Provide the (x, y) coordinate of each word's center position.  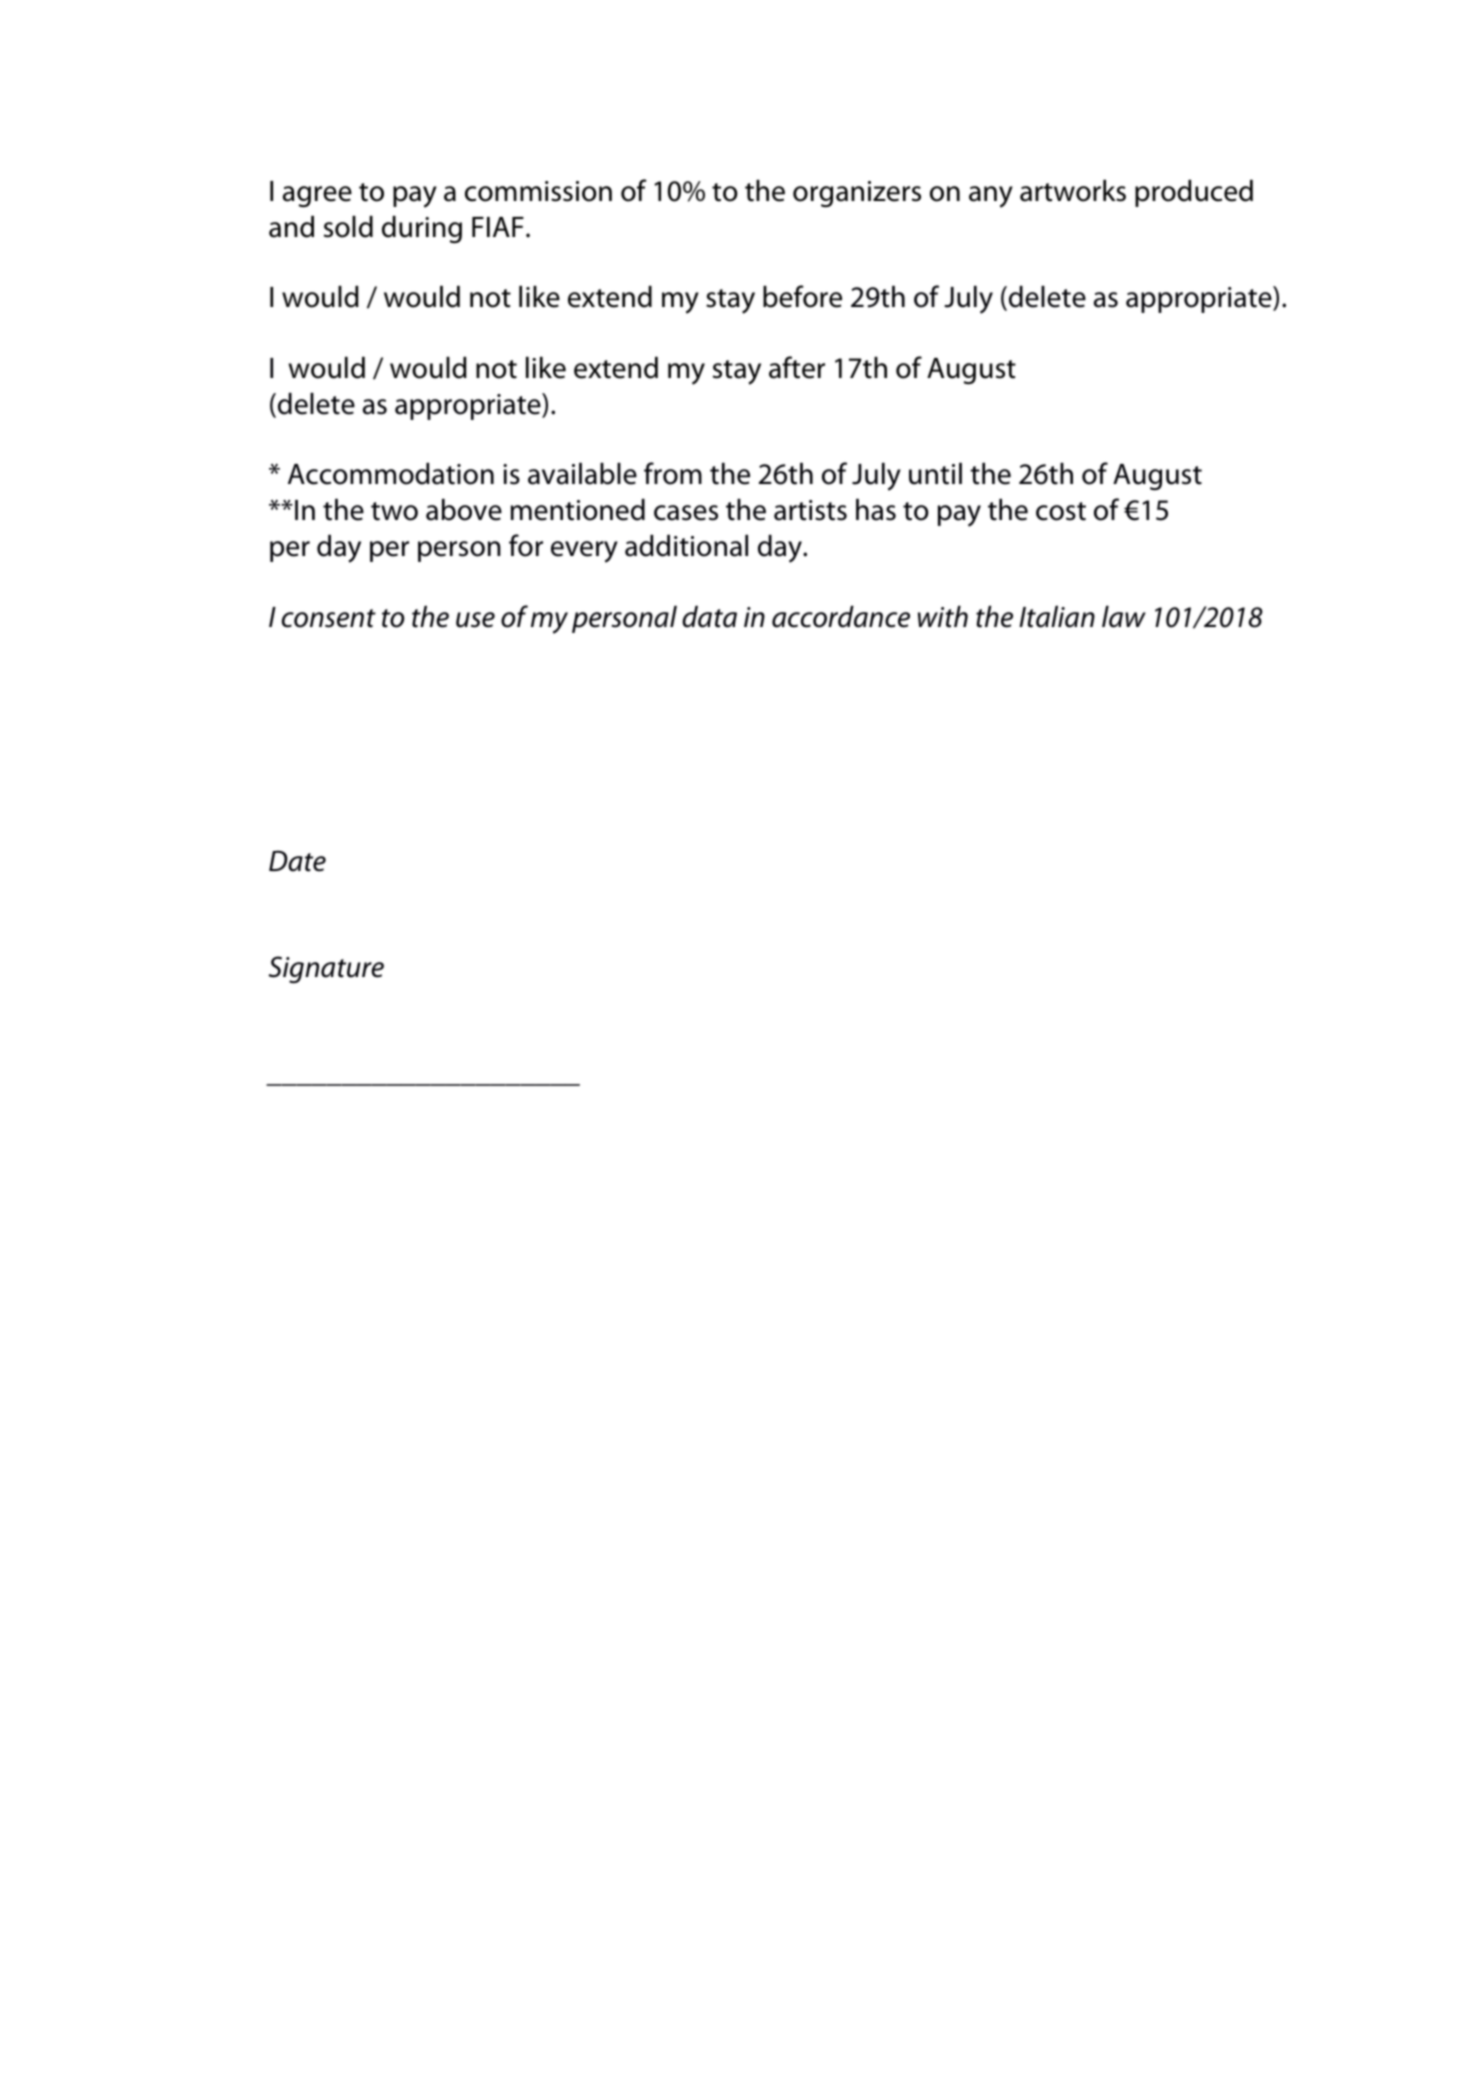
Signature (326, 970)
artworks (1073, 191)
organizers (857, 194)
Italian (1057, 617)
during (422, 230)
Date (297, 861)
